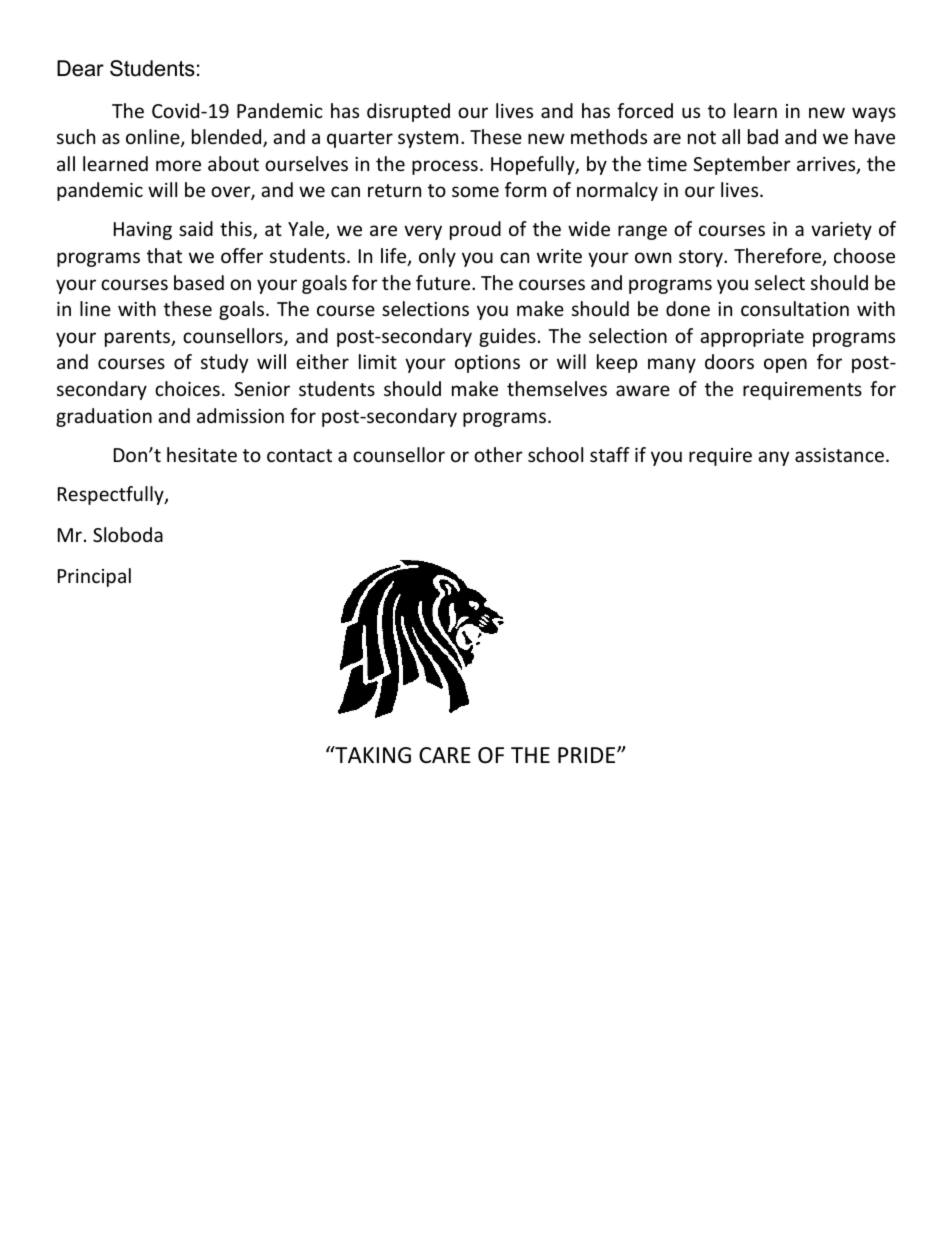 The image size is (952, 1233). I want to click on bad, so click(763, 136).
